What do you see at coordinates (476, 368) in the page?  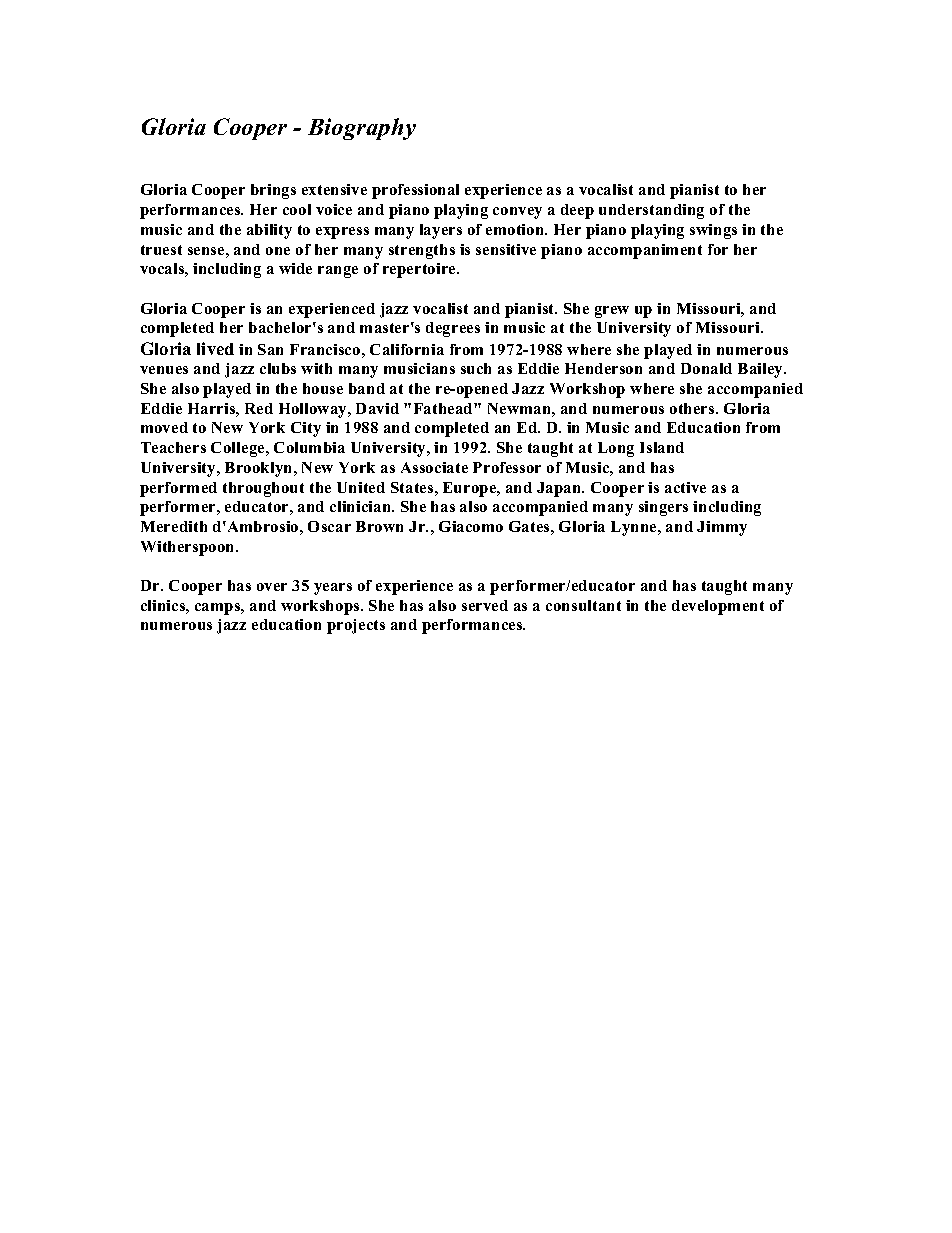 I see `such` at bounding box center [476, 368].
